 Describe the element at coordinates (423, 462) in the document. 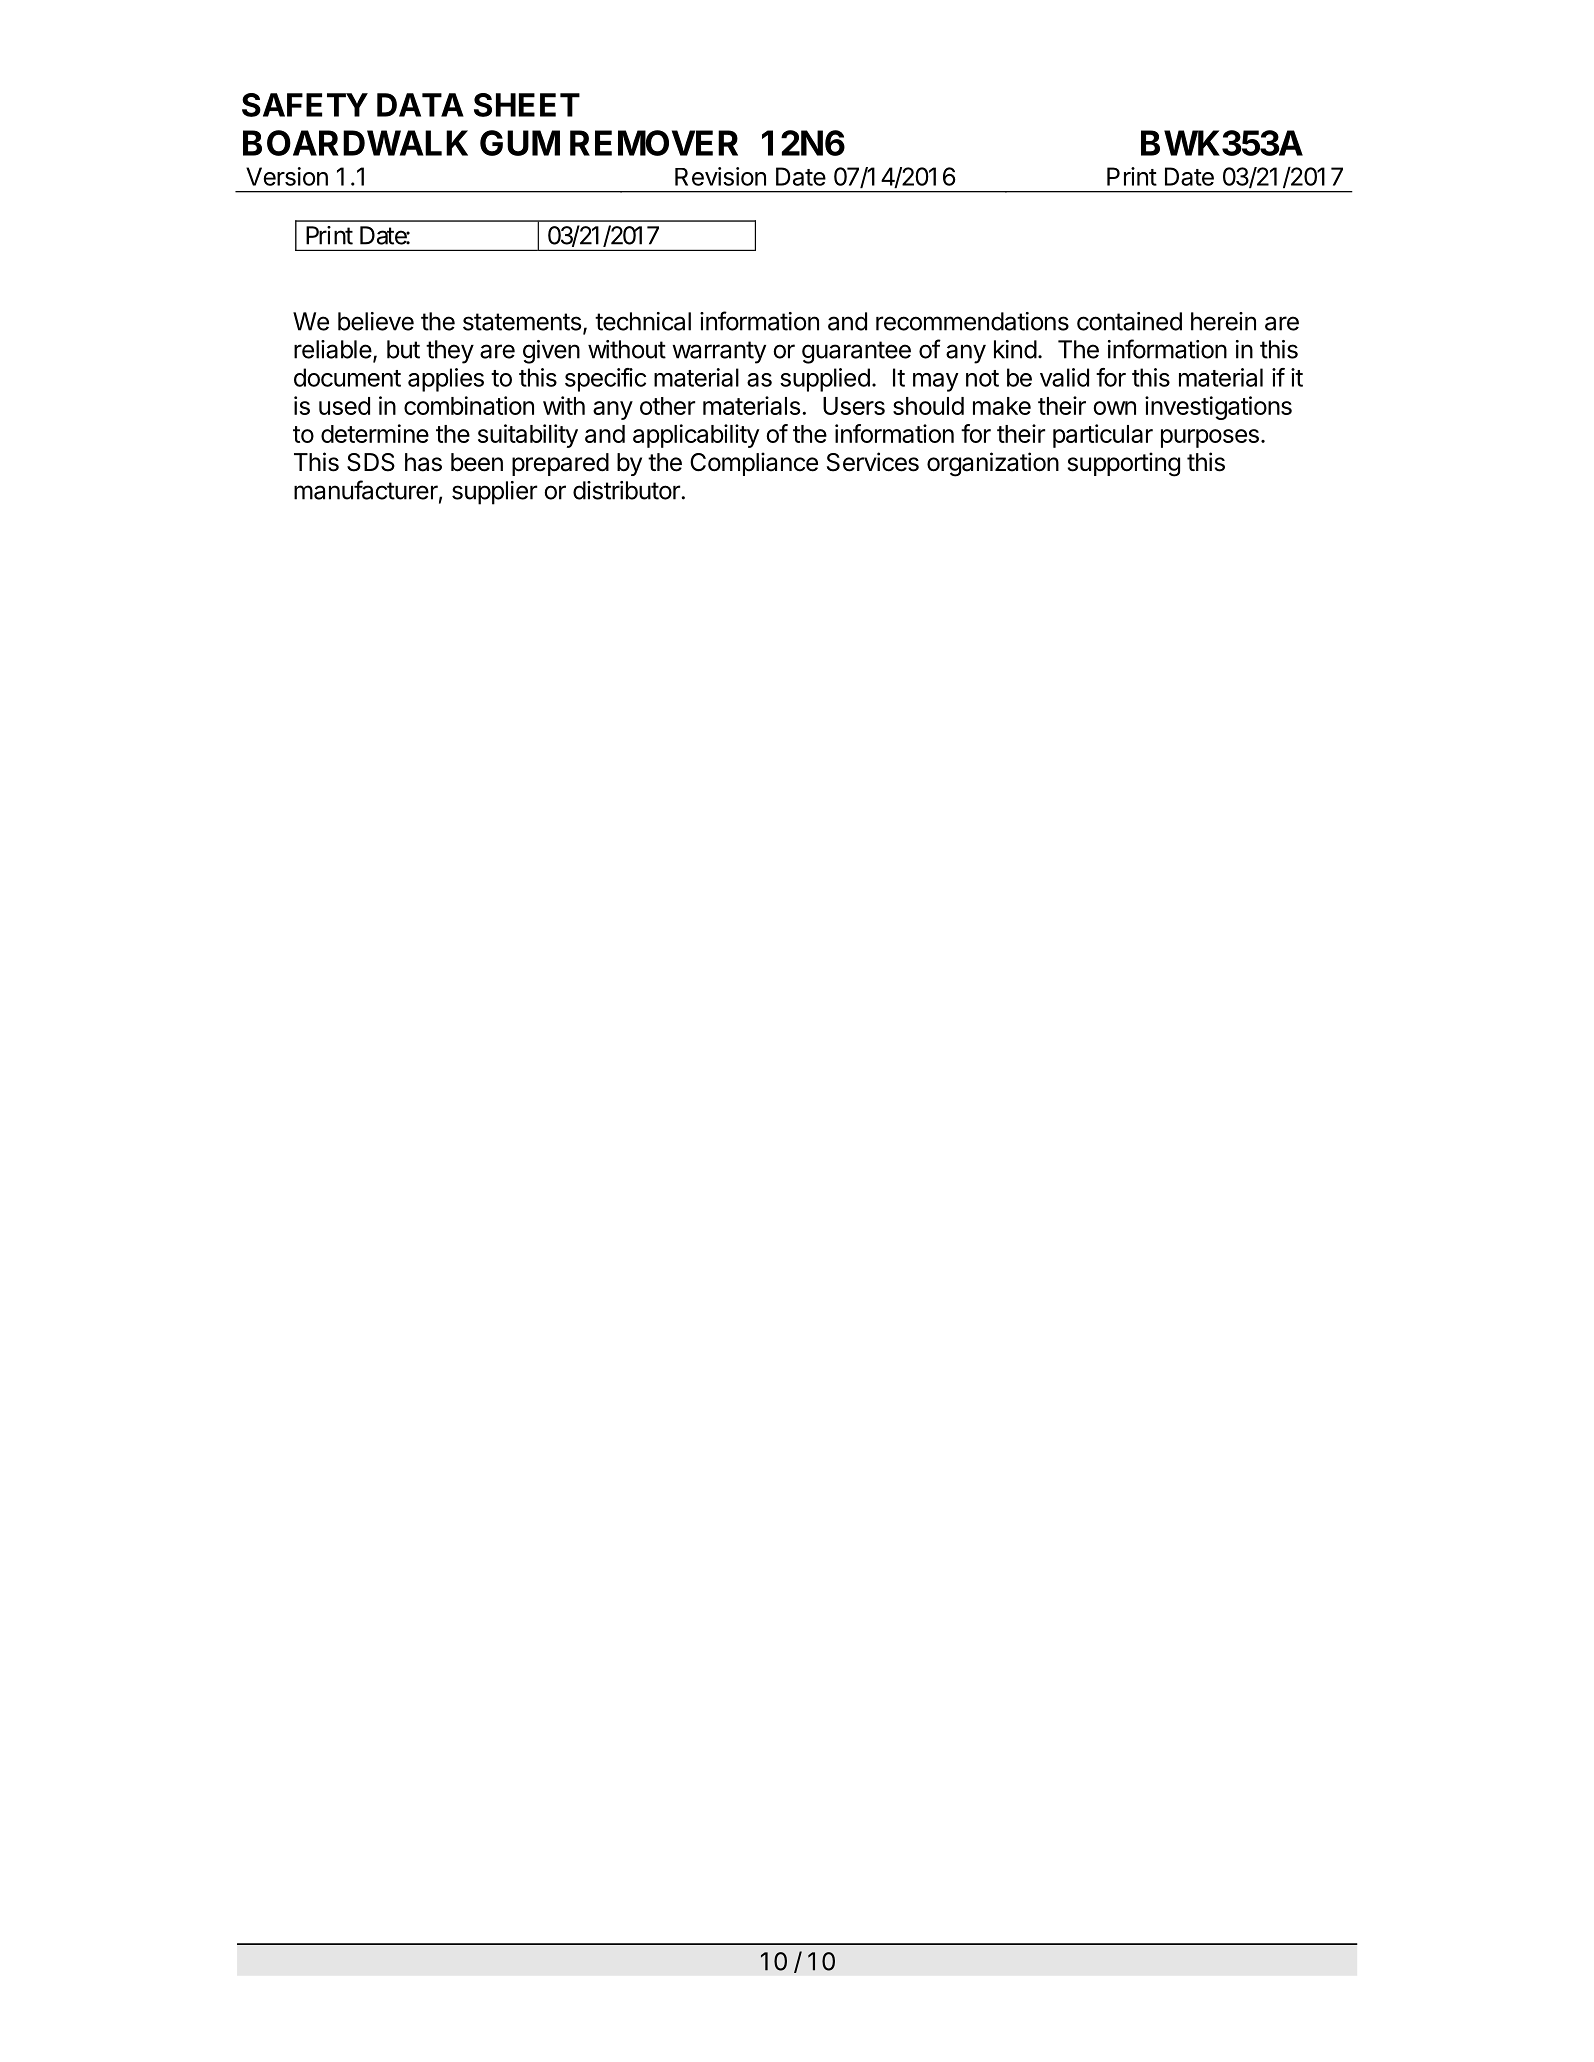

I see `has` at that location.
